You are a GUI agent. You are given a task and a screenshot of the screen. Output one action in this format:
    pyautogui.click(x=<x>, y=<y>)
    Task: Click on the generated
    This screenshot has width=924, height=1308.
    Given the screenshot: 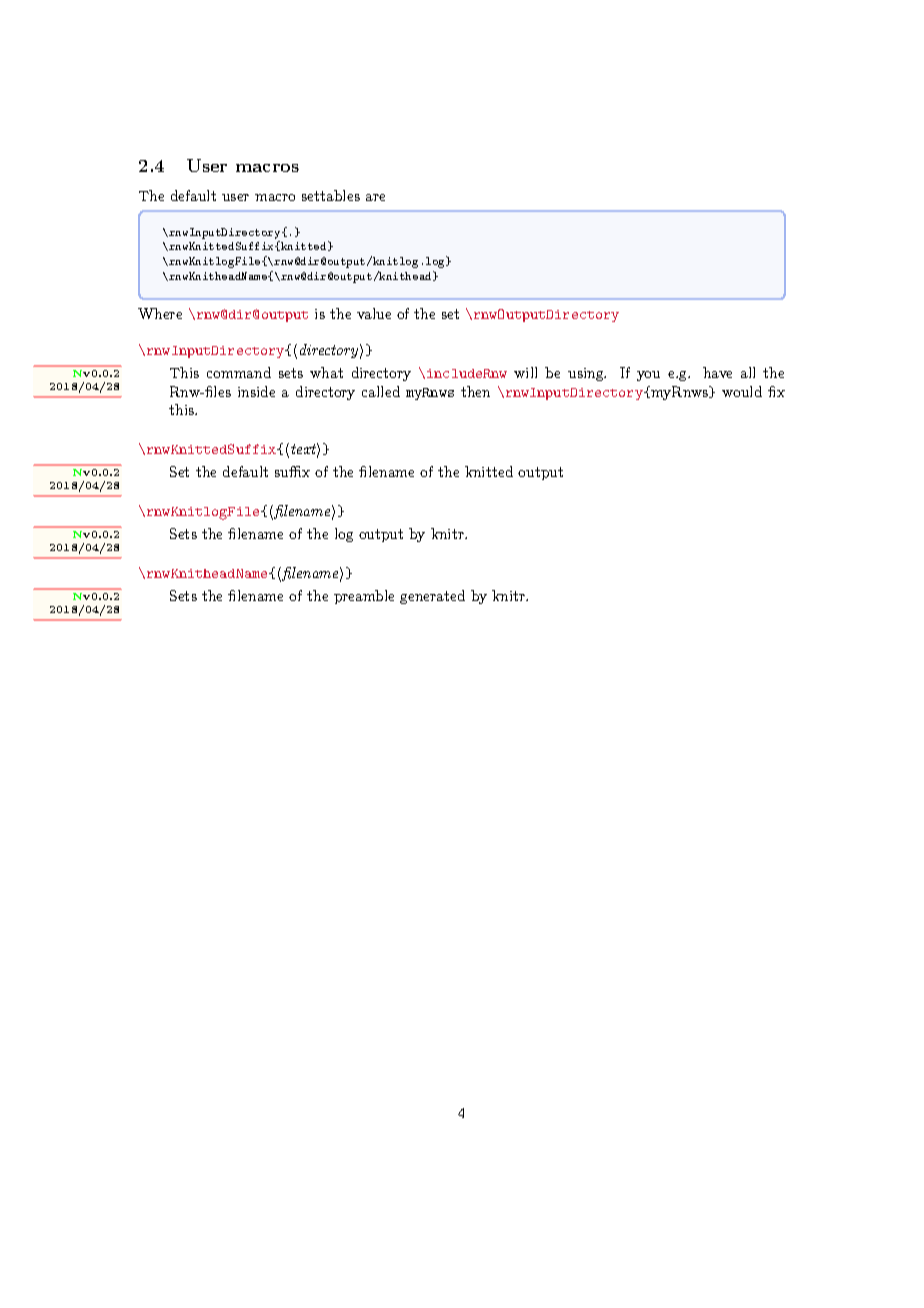 What is the action you would take?
    pyautogui.click(x=432, y=597)
